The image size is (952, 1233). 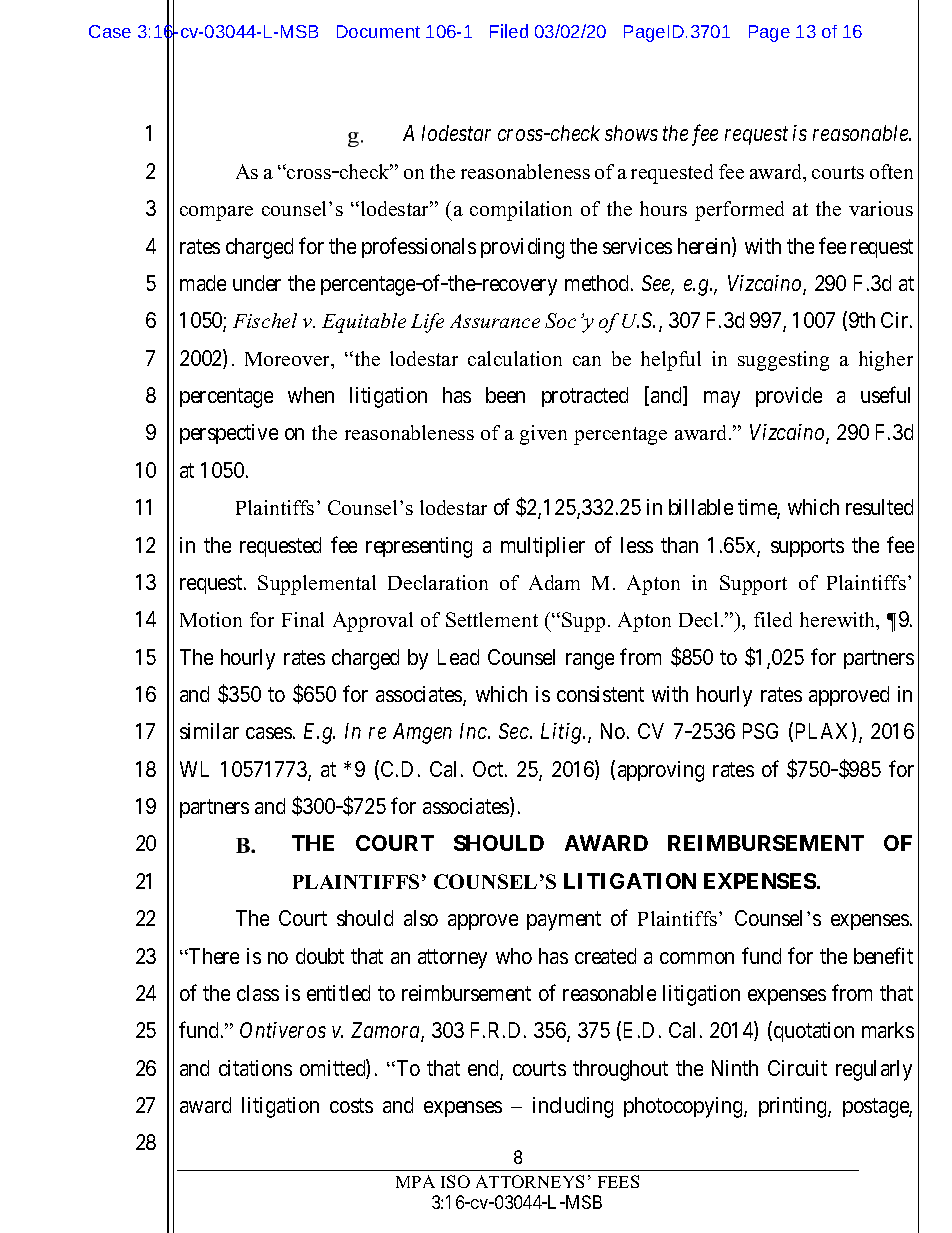 I want to click on similar, so click(x=209, y=731).
